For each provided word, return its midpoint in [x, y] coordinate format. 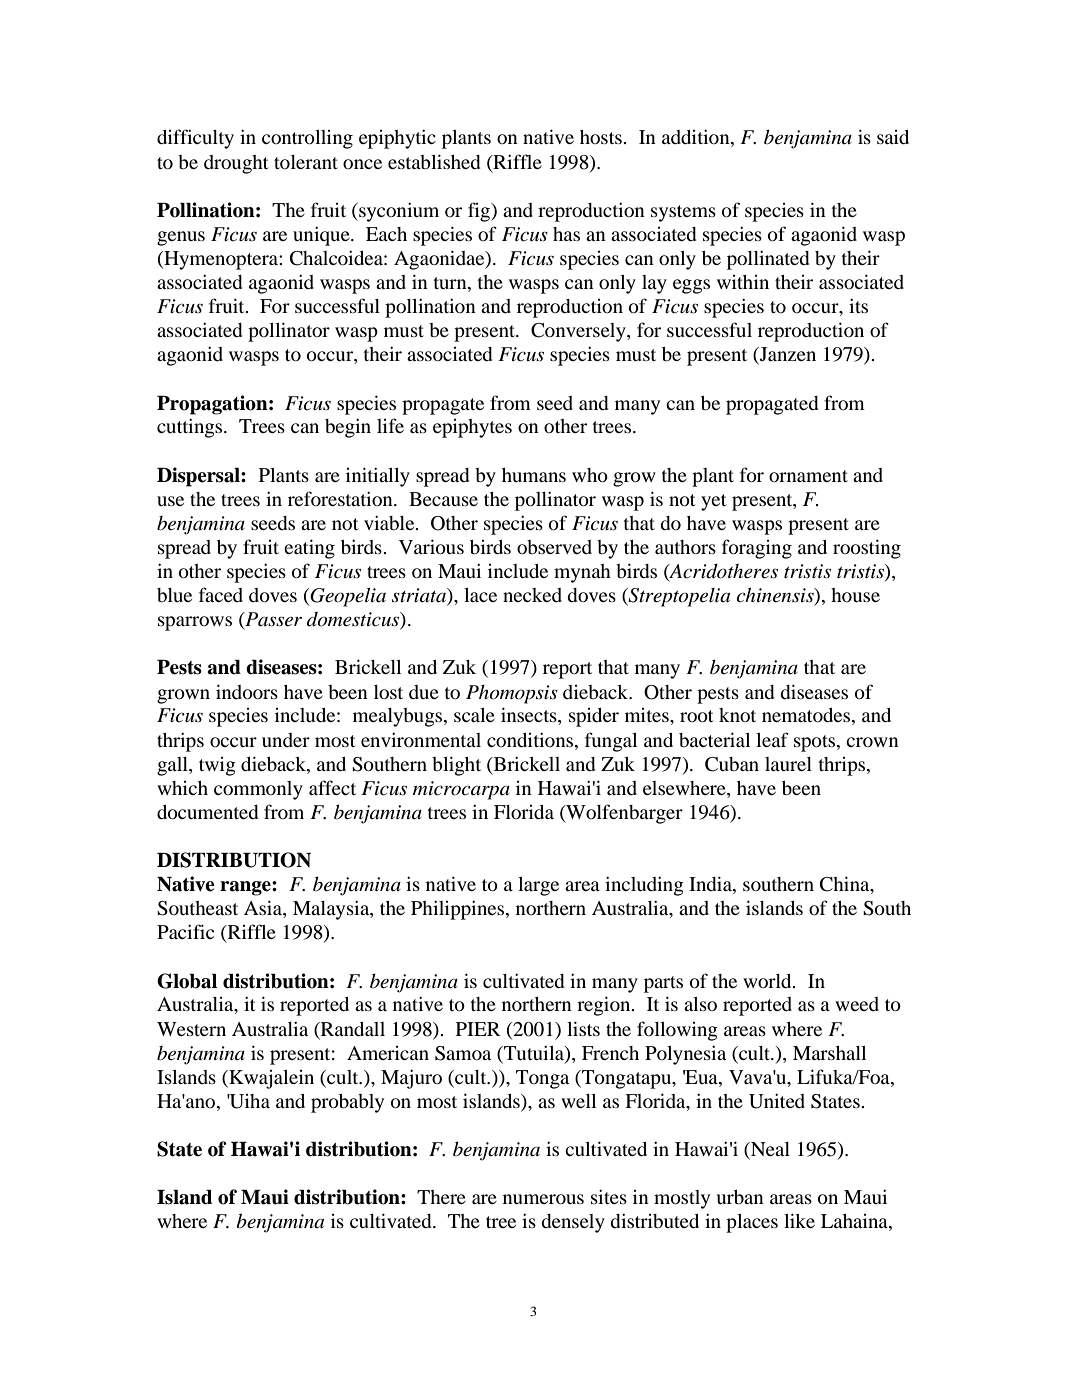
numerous [543, 1199]
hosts [602, 137]
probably [347, 1103]
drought [236, 164]
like [799, 1220]
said [893, 137]
